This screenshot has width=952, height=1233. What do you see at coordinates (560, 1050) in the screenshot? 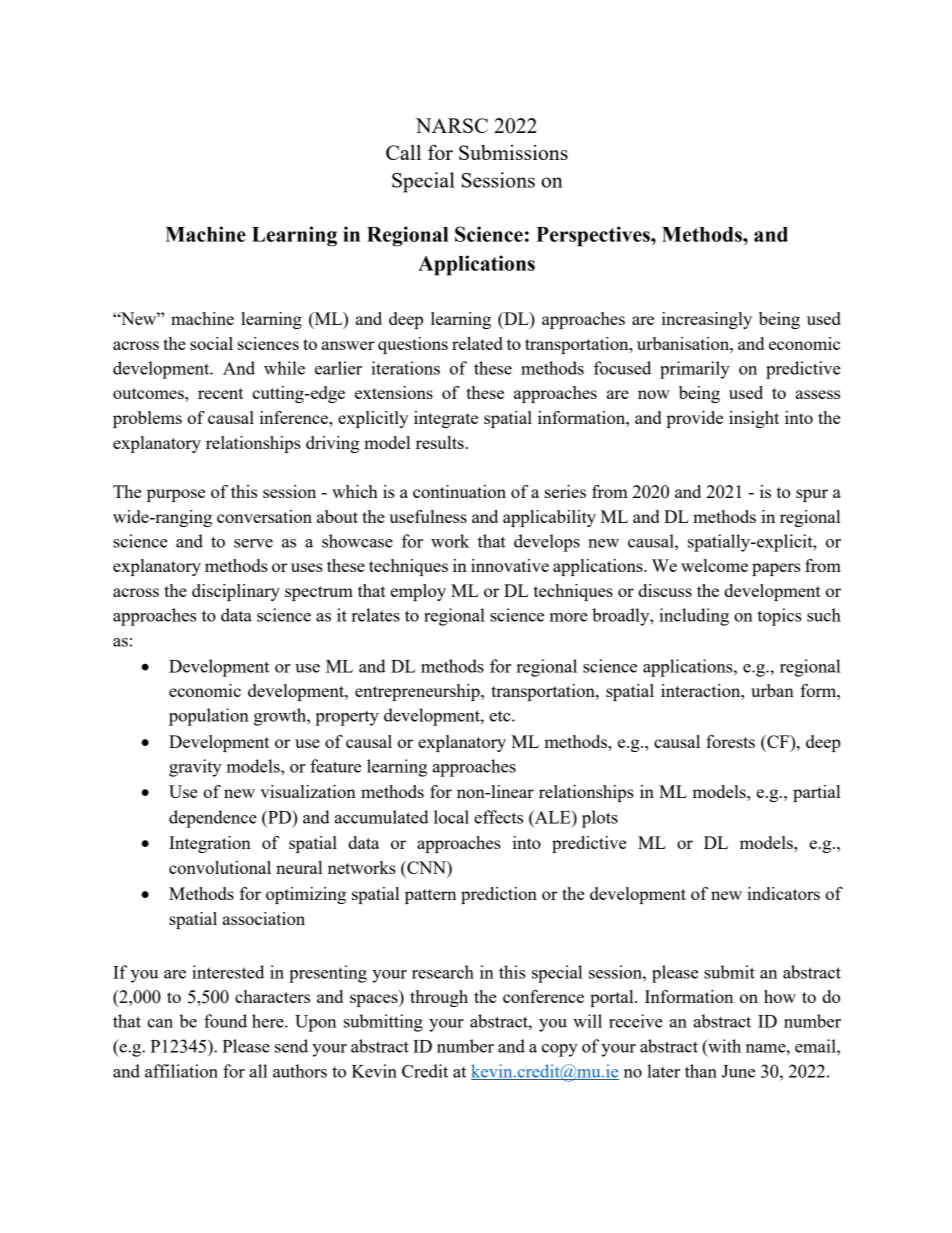
I see `copy` at bounding box center [560, 1050].
